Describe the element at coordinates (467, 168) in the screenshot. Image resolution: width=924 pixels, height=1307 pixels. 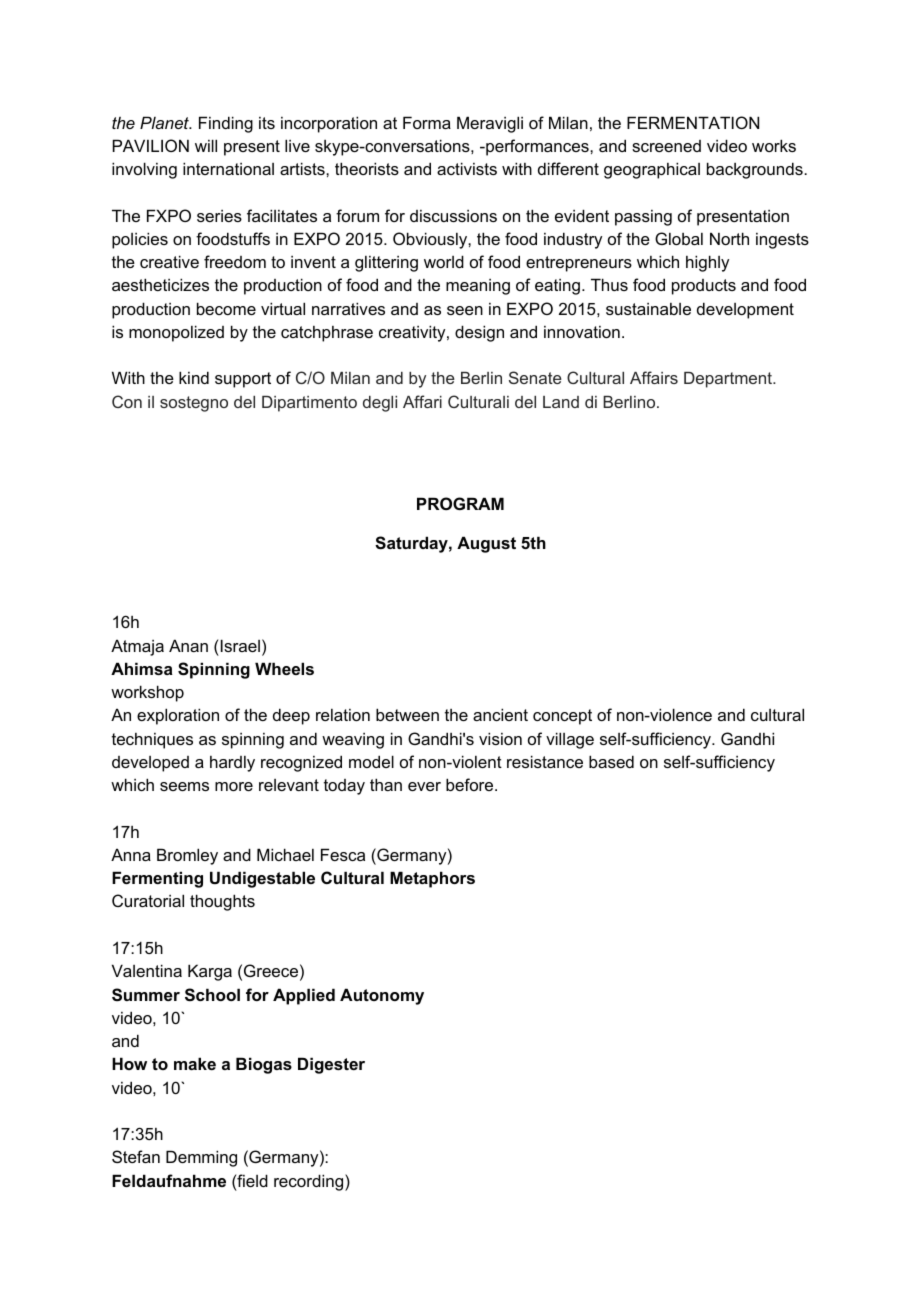
I see `activists` at that location.
